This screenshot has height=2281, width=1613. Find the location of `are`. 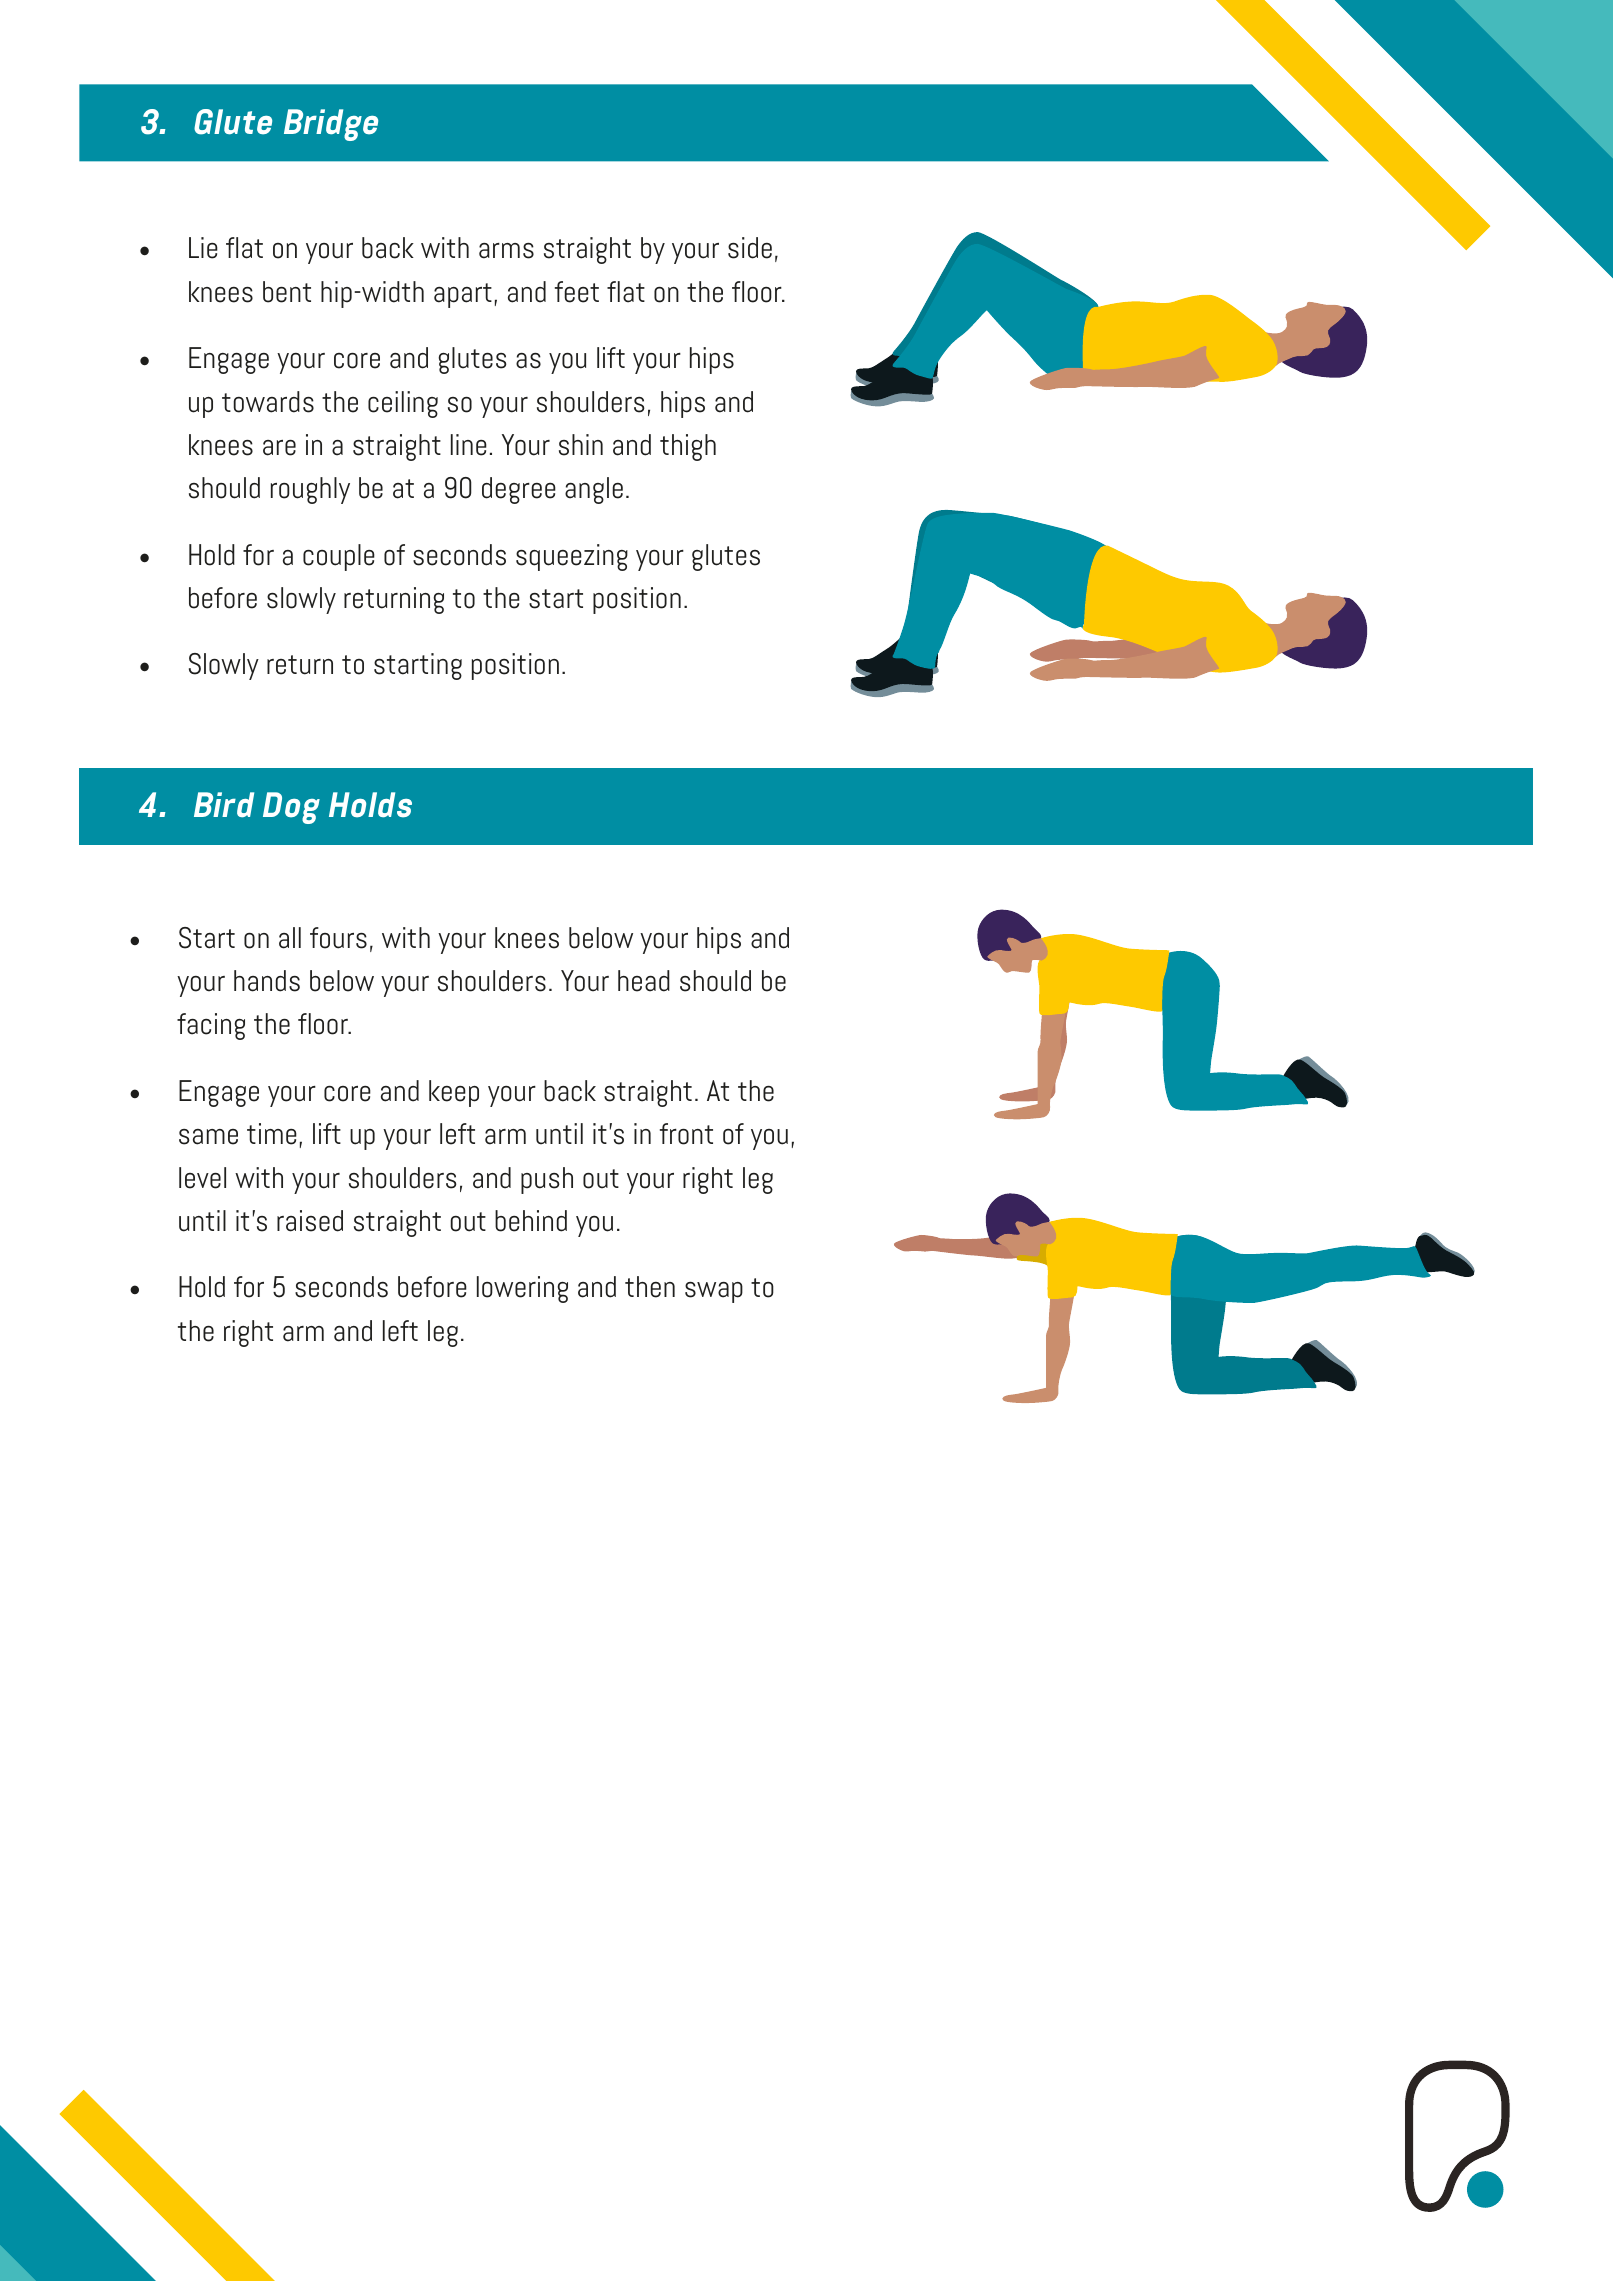

are is located at coordinates (279, 448).
